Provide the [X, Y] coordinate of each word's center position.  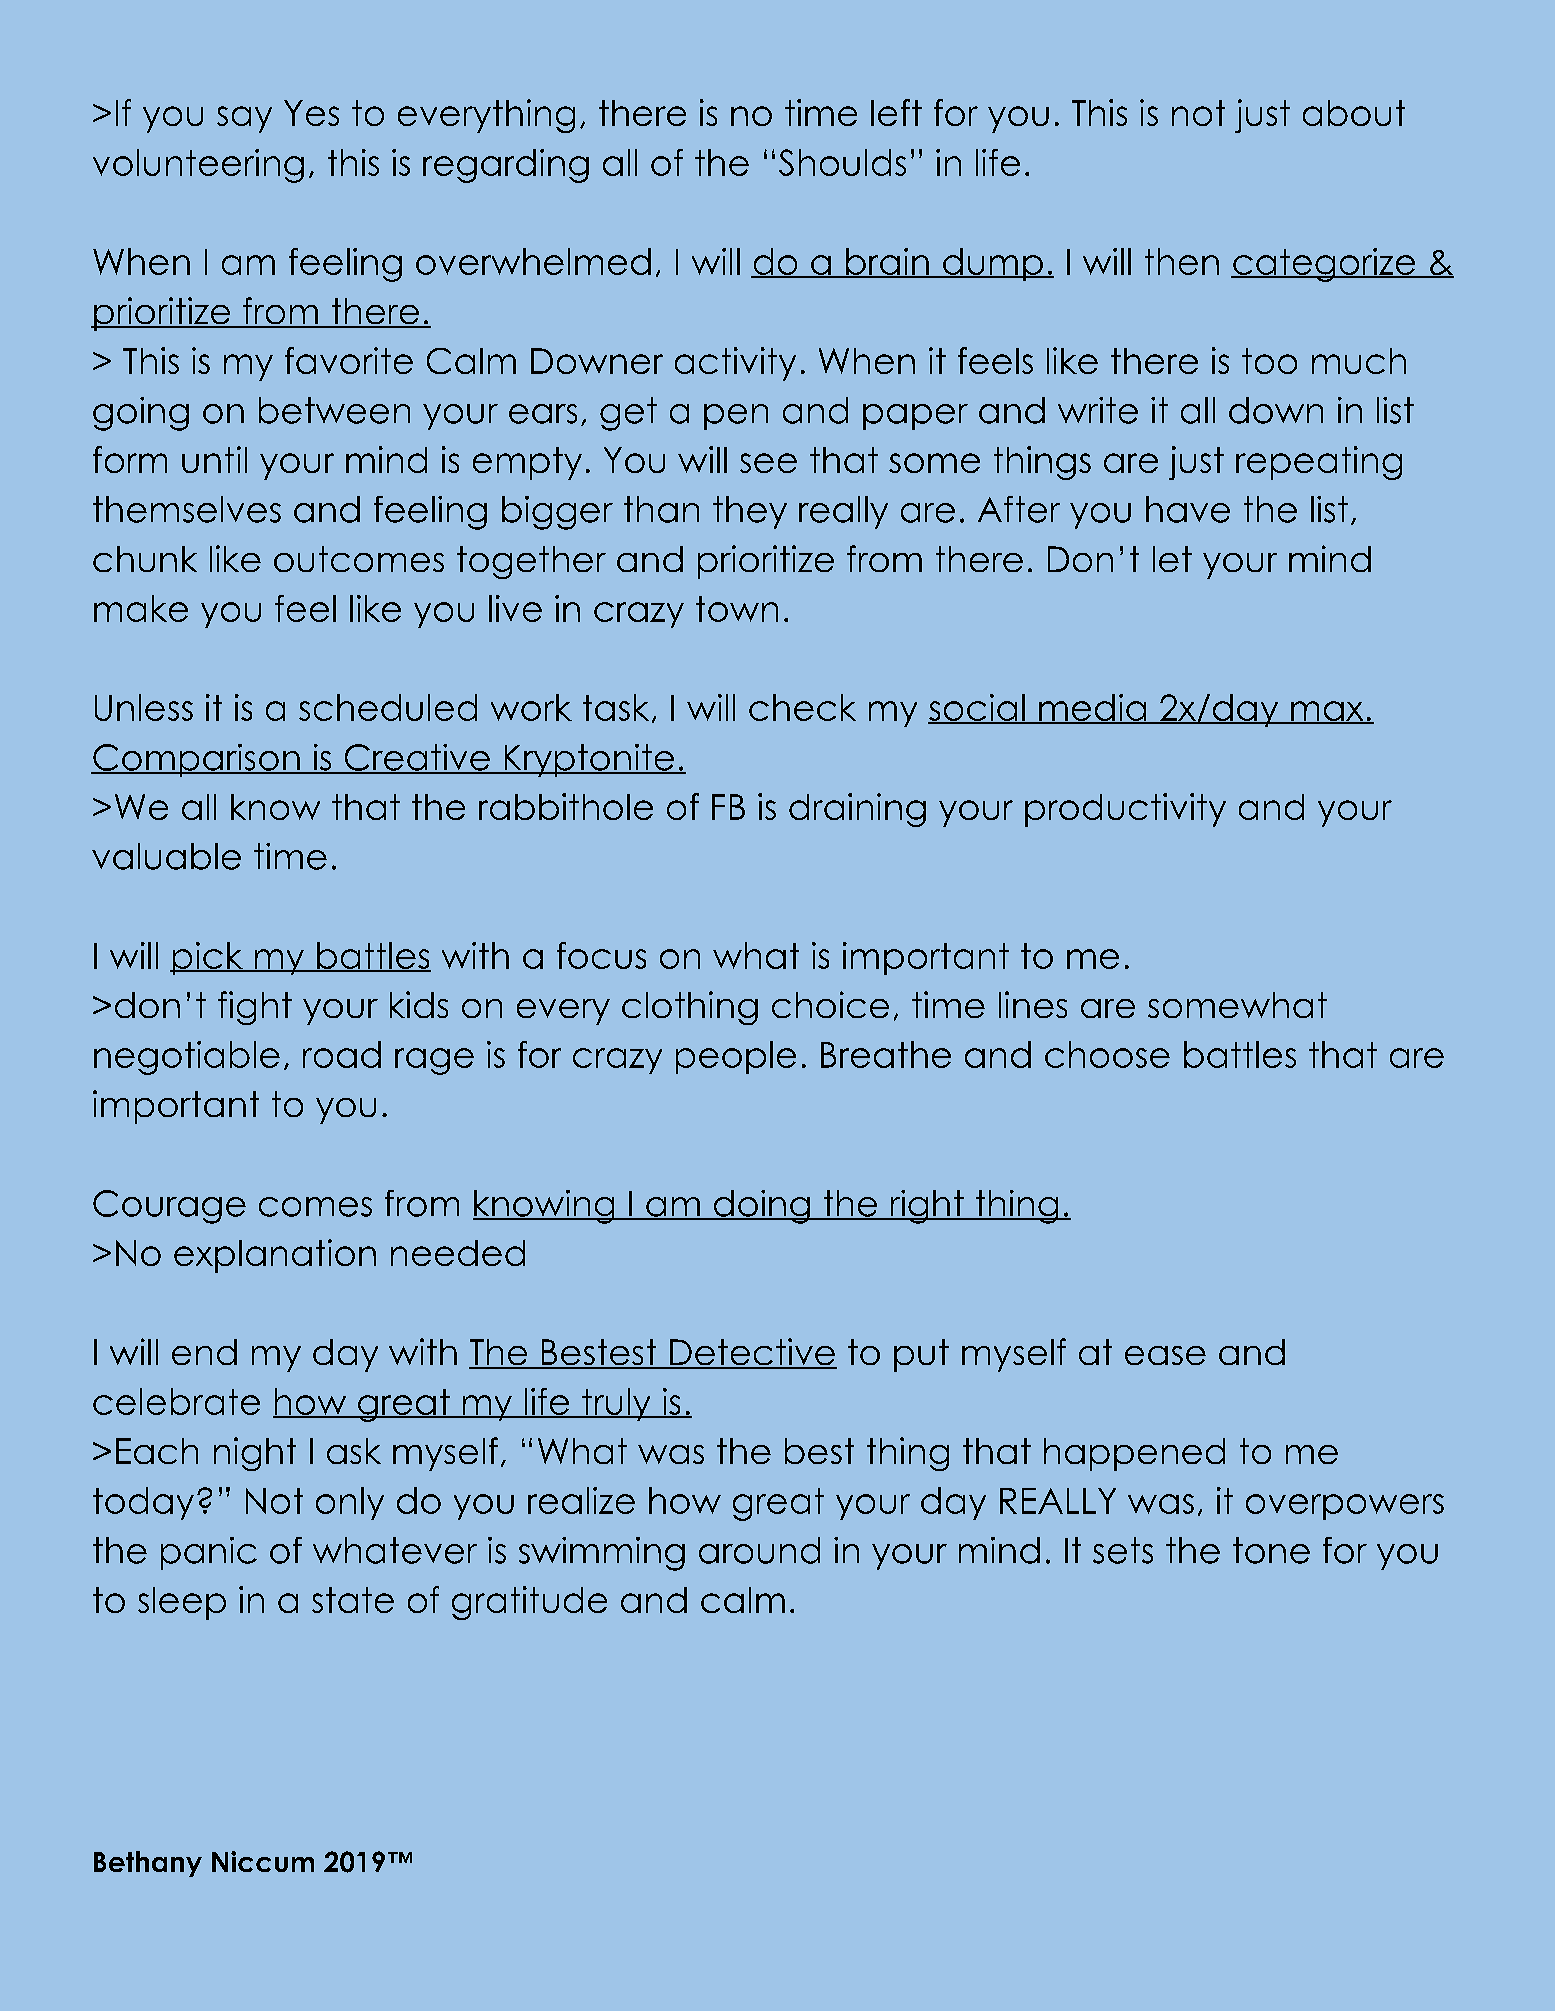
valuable [166, 856]
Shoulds [842, 162]
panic [209, 1553]
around [759, 1550]
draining [857, 810]
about [1354, 113]
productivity [1125, 810]
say [244, 119]
